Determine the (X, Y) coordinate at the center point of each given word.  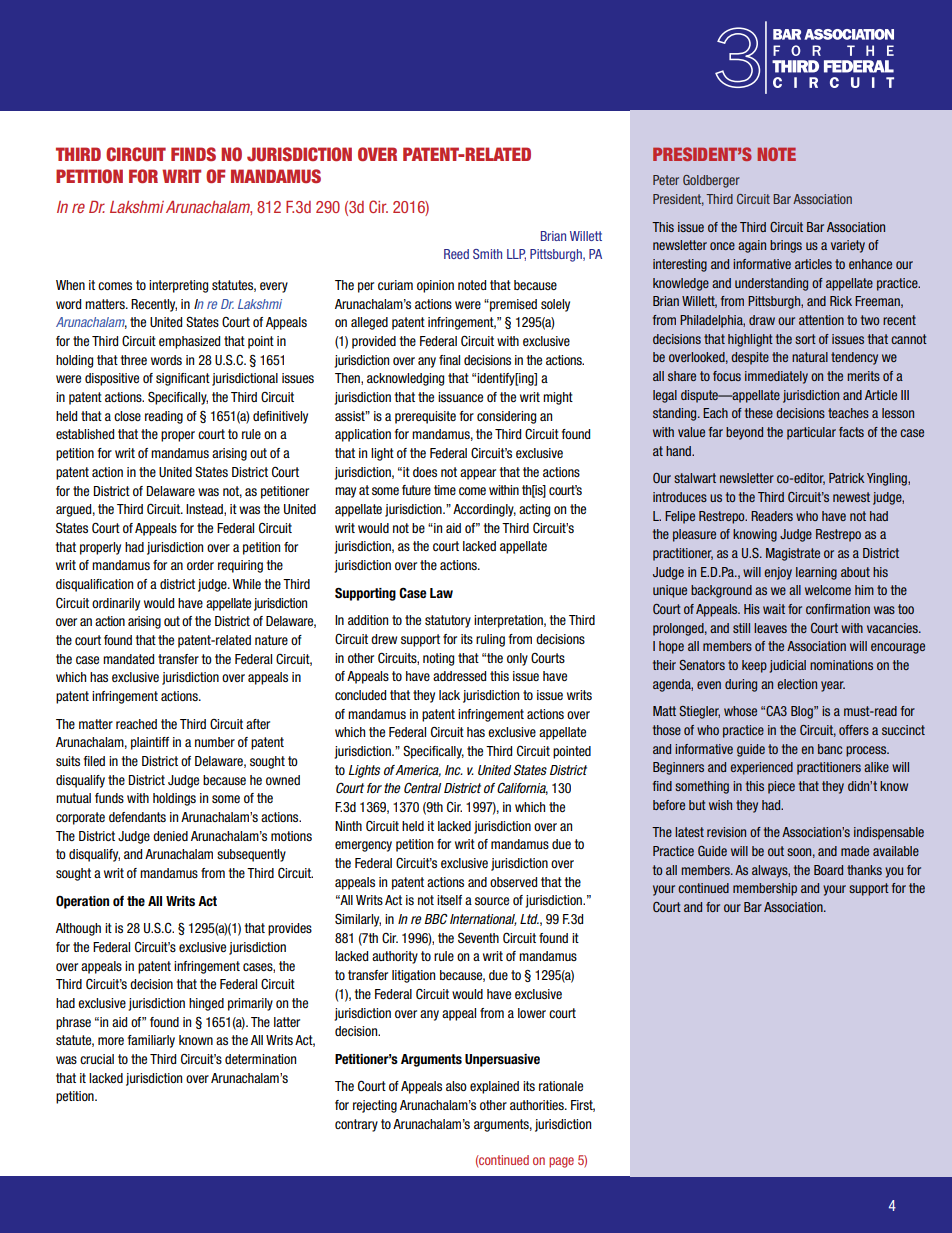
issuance (460, 397)
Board (828, 870)
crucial (97, 1059)
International (483, 920)
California (522, 788)
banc (830, 749)
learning (816, 573)
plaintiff (150, 743)
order (200, 565)
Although (78, 929)
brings (786, 246)
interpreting (178, 286)
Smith (487, 254)
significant (183, 379)
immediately (776, 377)
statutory (448, 621)
